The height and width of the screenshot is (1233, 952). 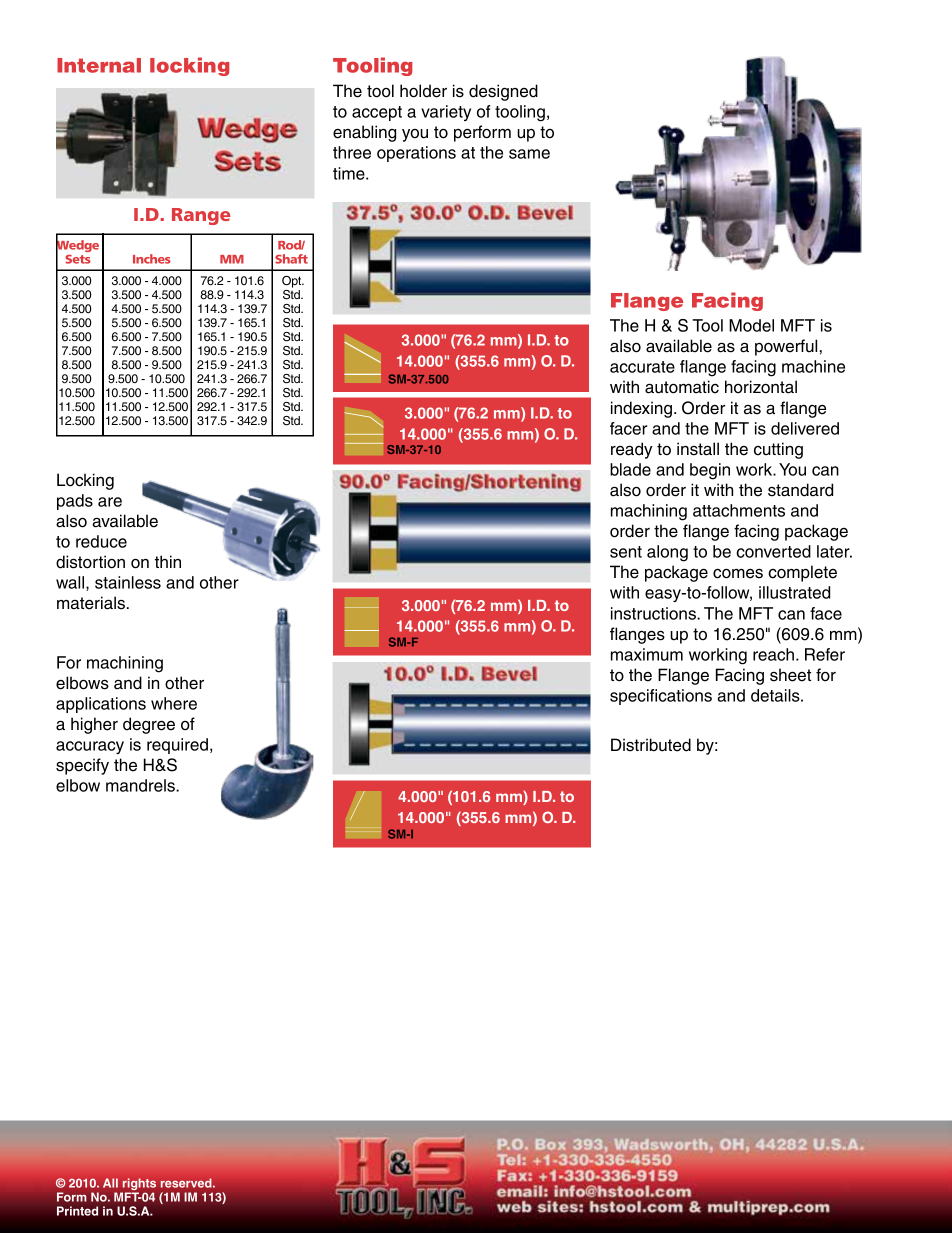 I want to click on same, so click(x=529, y=154).
